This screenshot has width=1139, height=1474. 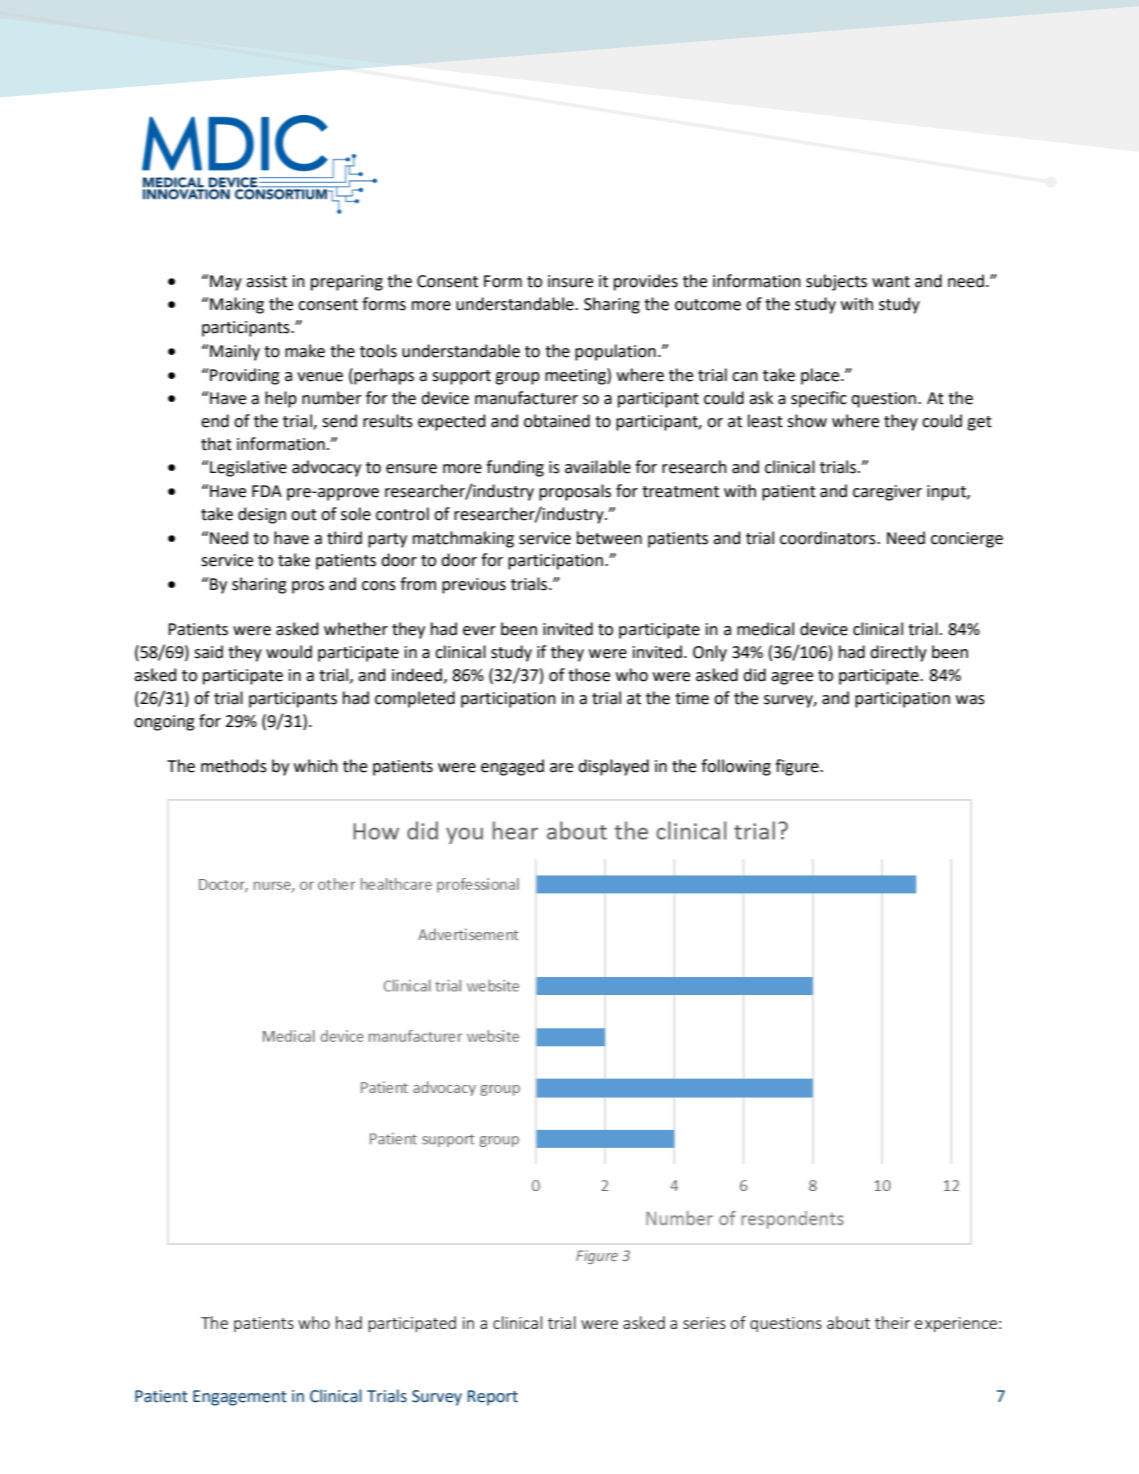 I want to click on Report, so click(x=493, y=1398).
